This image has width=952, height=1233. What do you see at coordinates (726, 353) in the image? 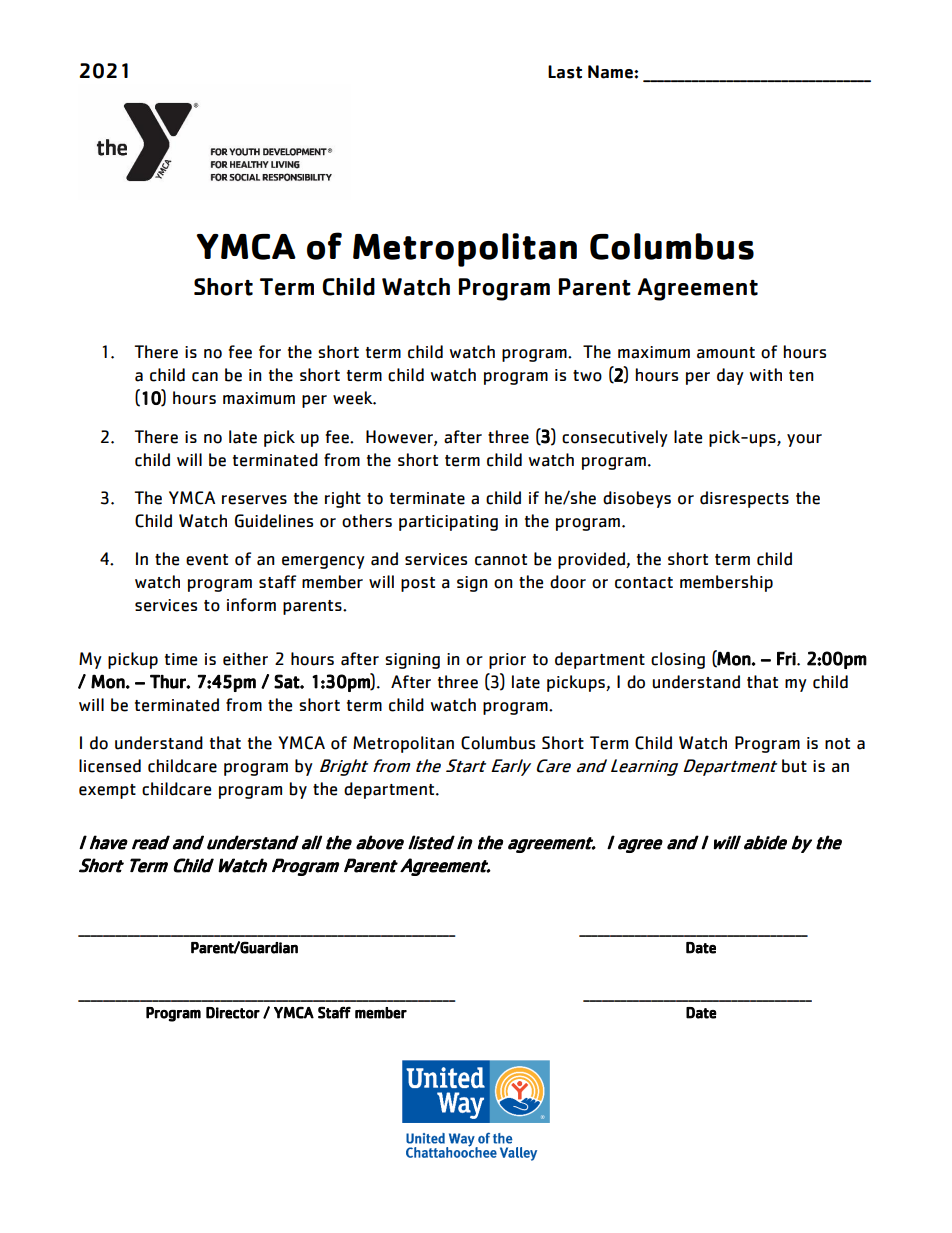
I see `amount` at bounding box center [726, 353].
